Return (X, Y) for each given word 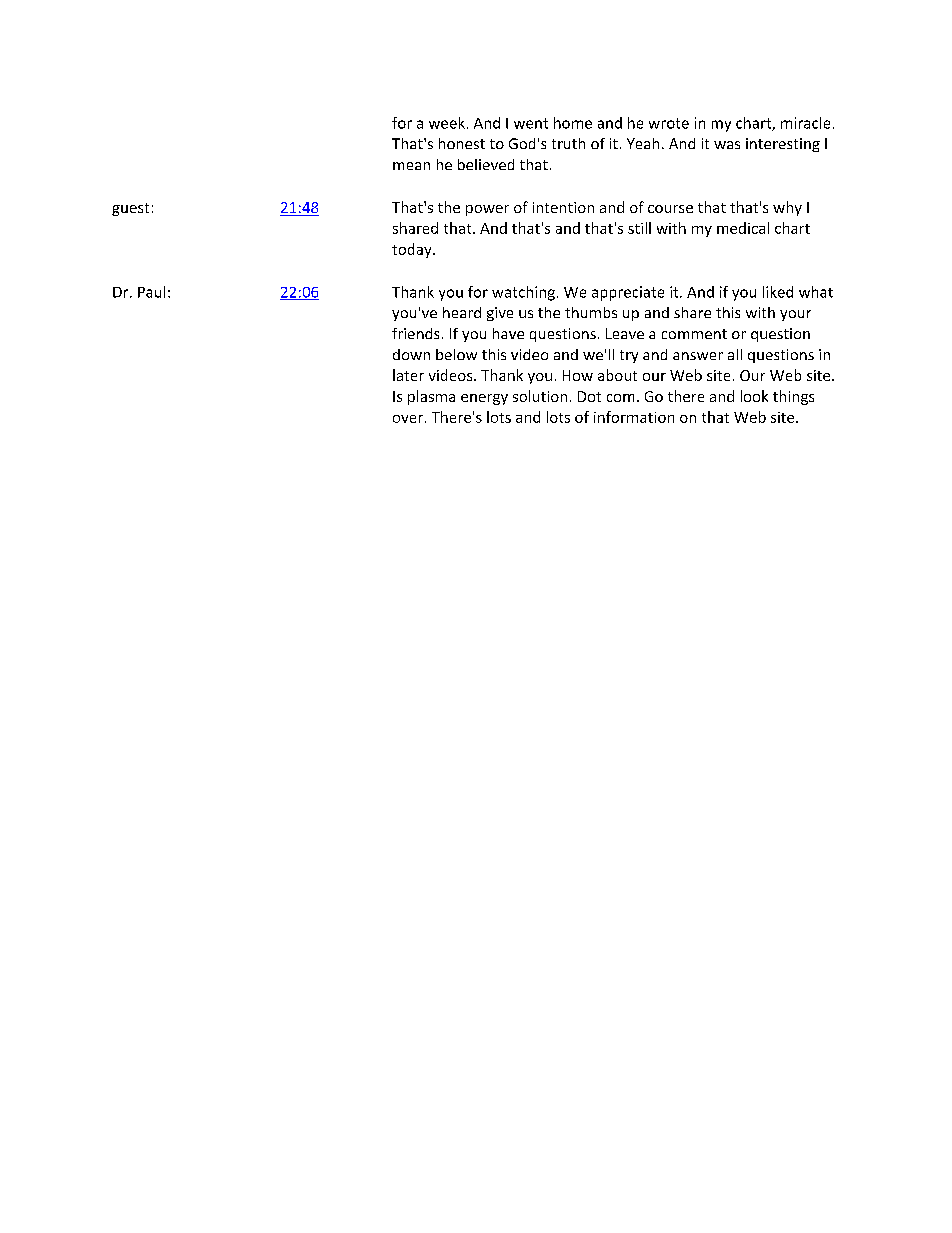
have (508, 333)
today (413, 250)
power (487, 210)
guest (130, 209)
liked (778, 292)
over (408, 419)
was (727, 145)
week (447, 123)
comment (694, 334)
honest (462, 143)
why (787, 208)
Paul (151, 292)
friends (415, 333)
